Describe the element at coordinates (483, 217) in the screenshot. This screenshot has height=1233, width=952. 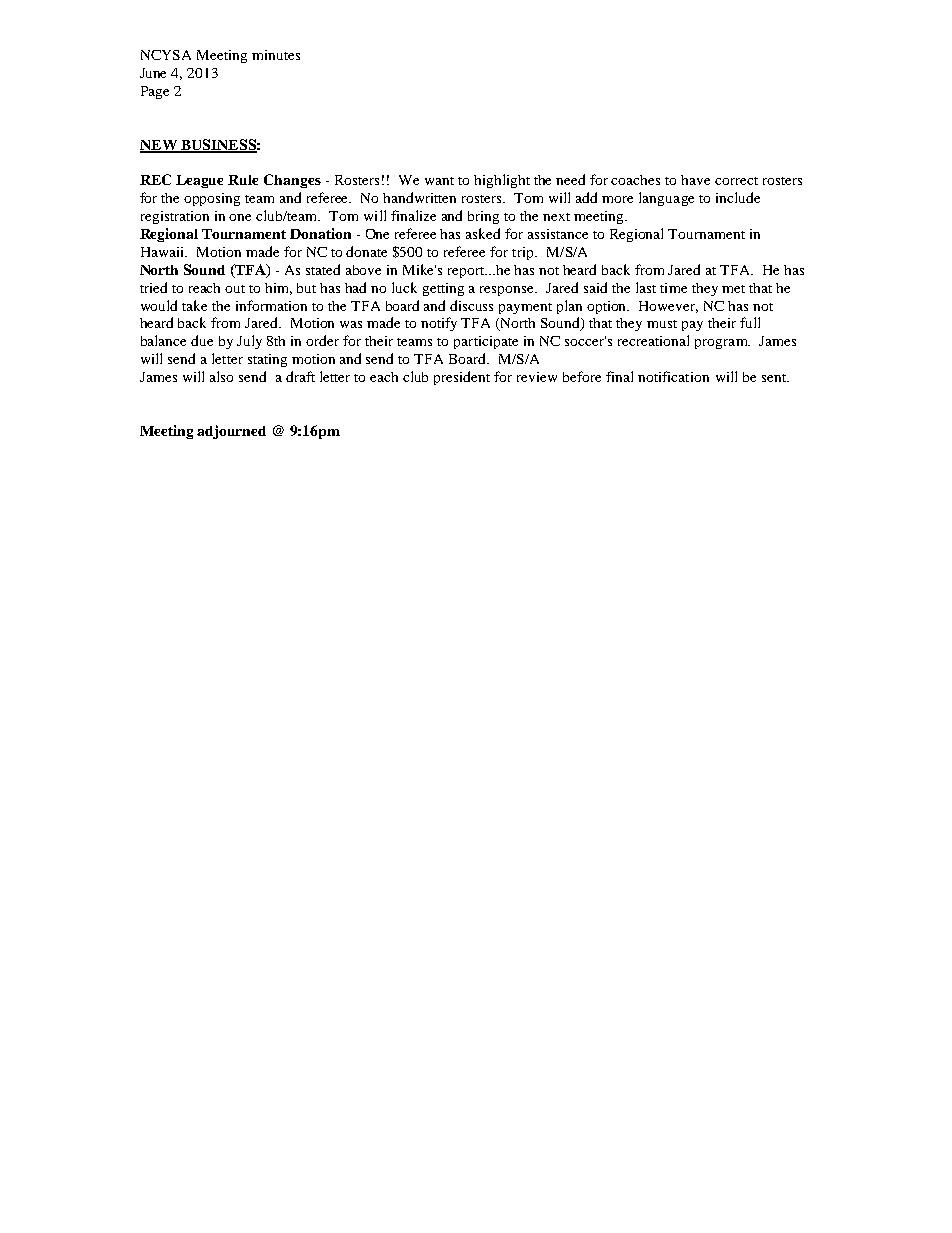
I see `bring` at that location.
